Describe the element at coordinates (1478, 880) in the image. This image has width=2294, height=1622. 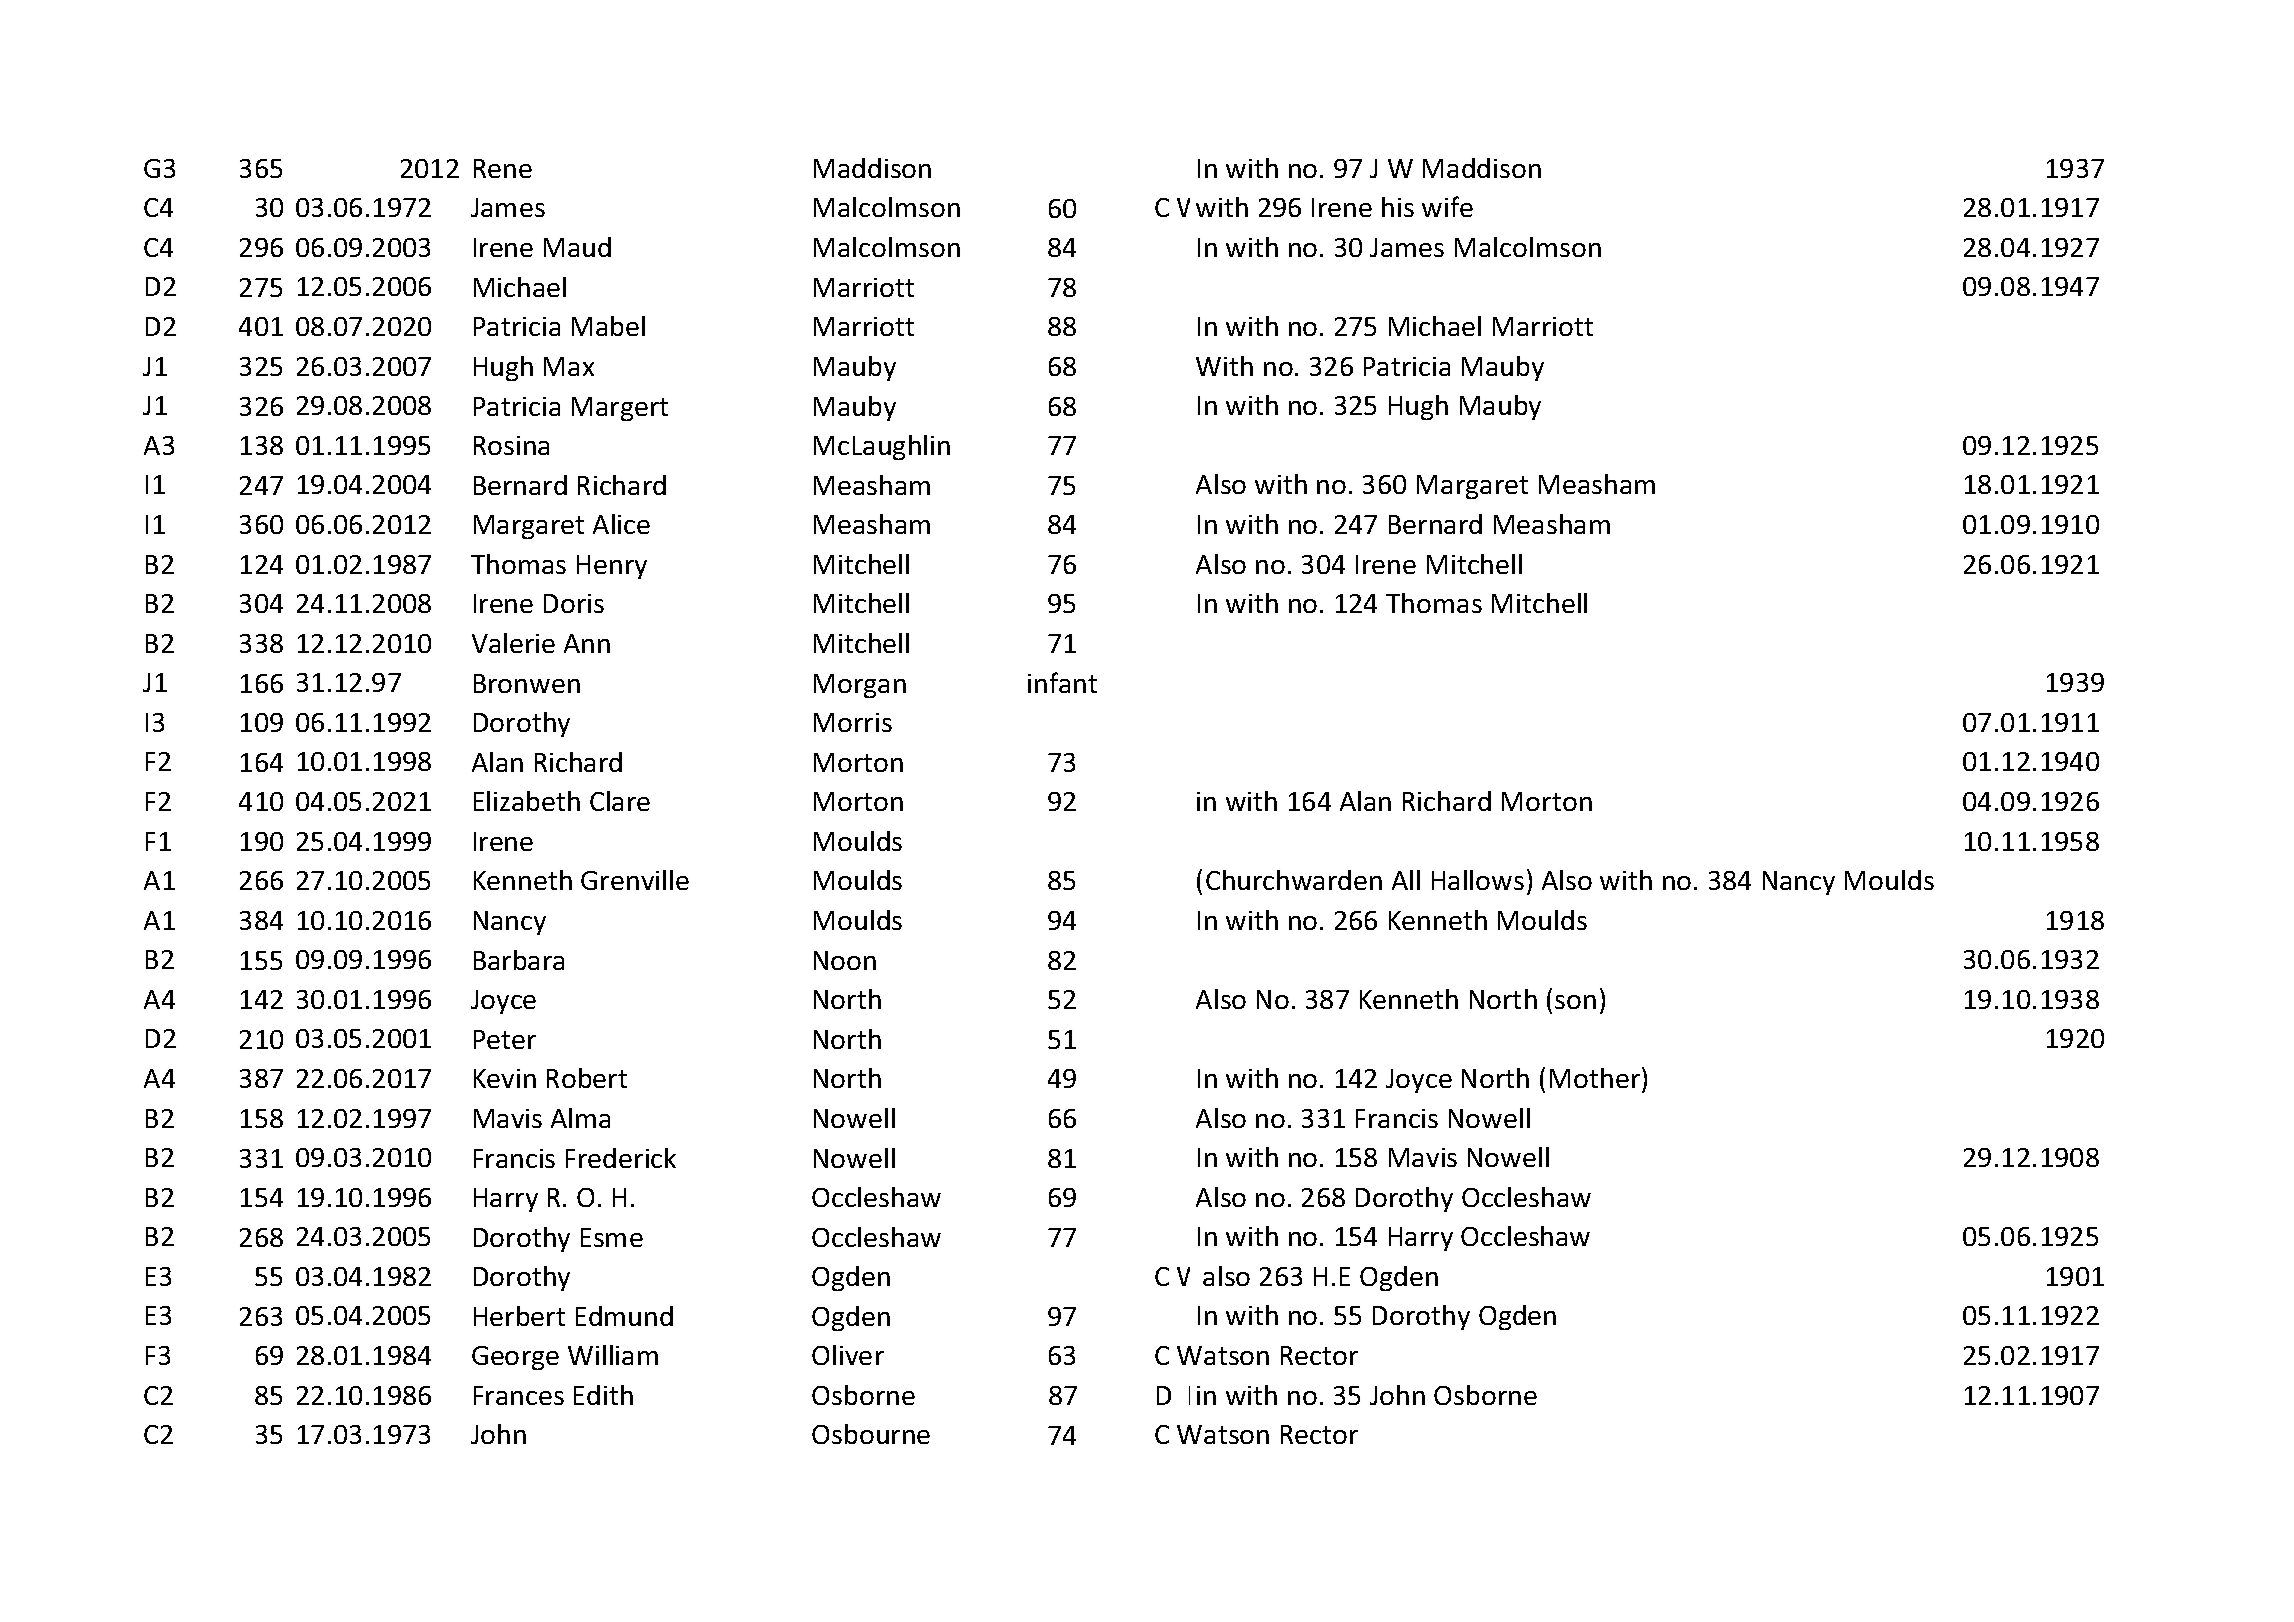
I see `Hallows` at that location.
